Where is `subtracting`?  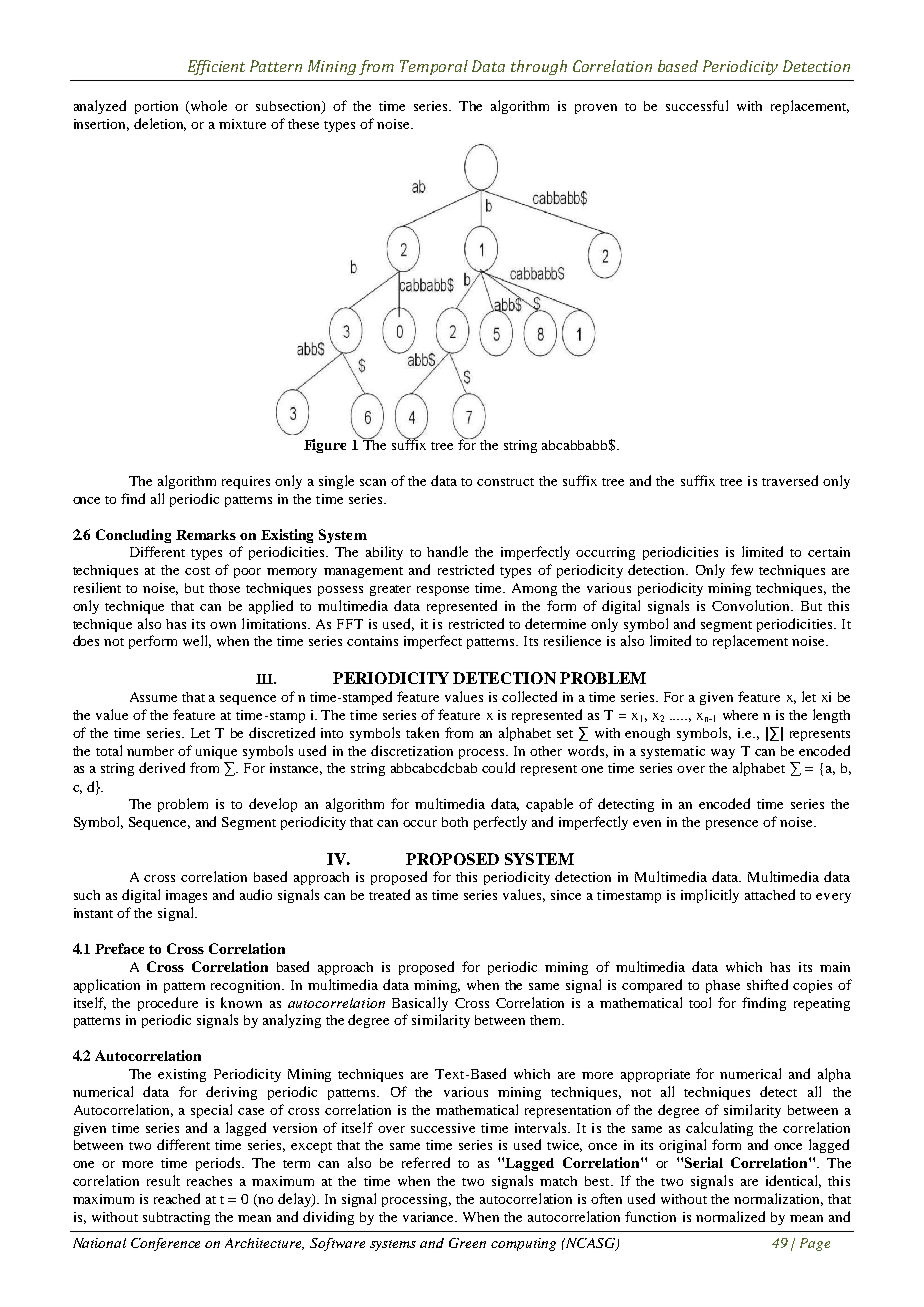 subtracting is located at coordinates (176, 1218).
